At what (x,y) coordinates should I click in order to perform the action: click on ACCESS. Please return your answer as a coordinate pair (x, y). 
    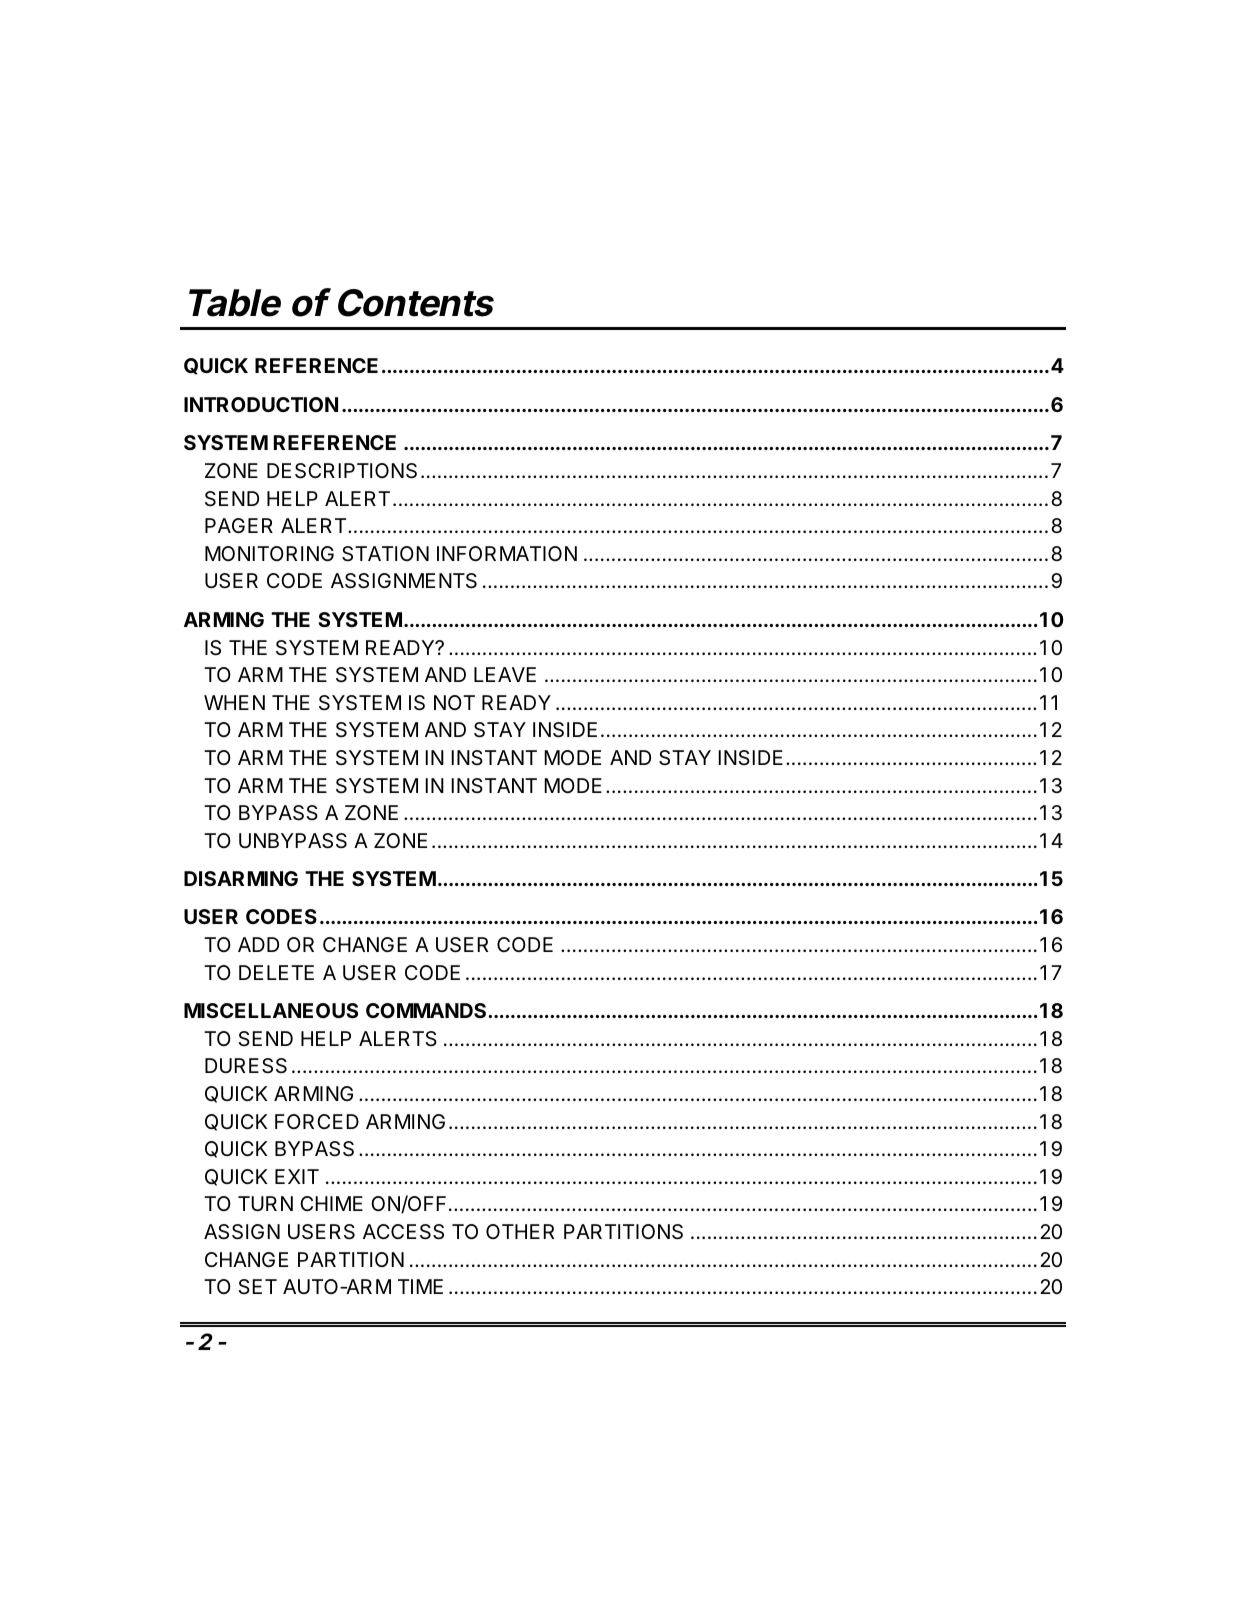
    Looking at the image, I should click on (403, 1232).
